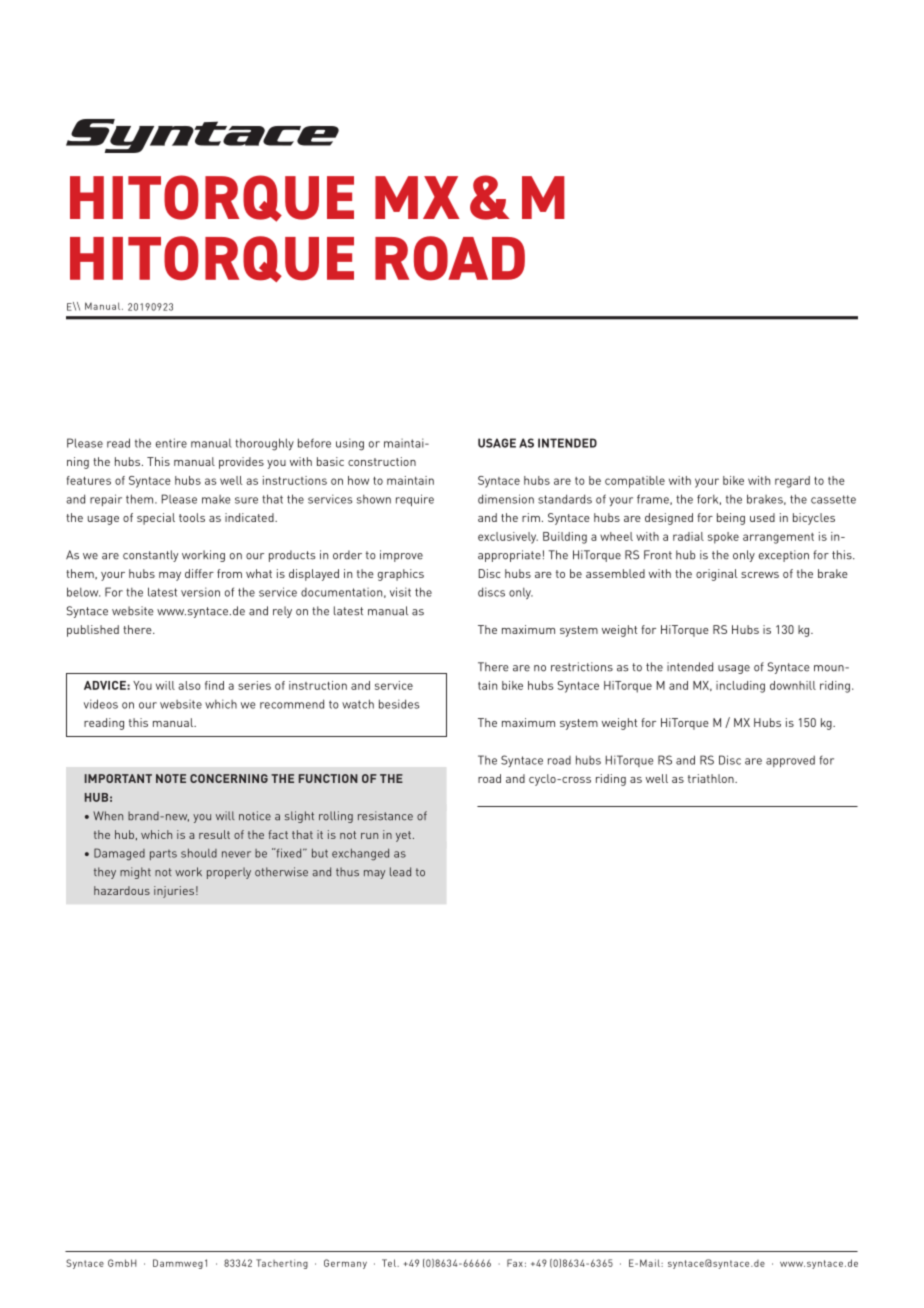 Image resolution: width=924 pixels, height=1308 pixels. Describe the element at coordinates (405, 836) in the document. I see `yet` at that location.
